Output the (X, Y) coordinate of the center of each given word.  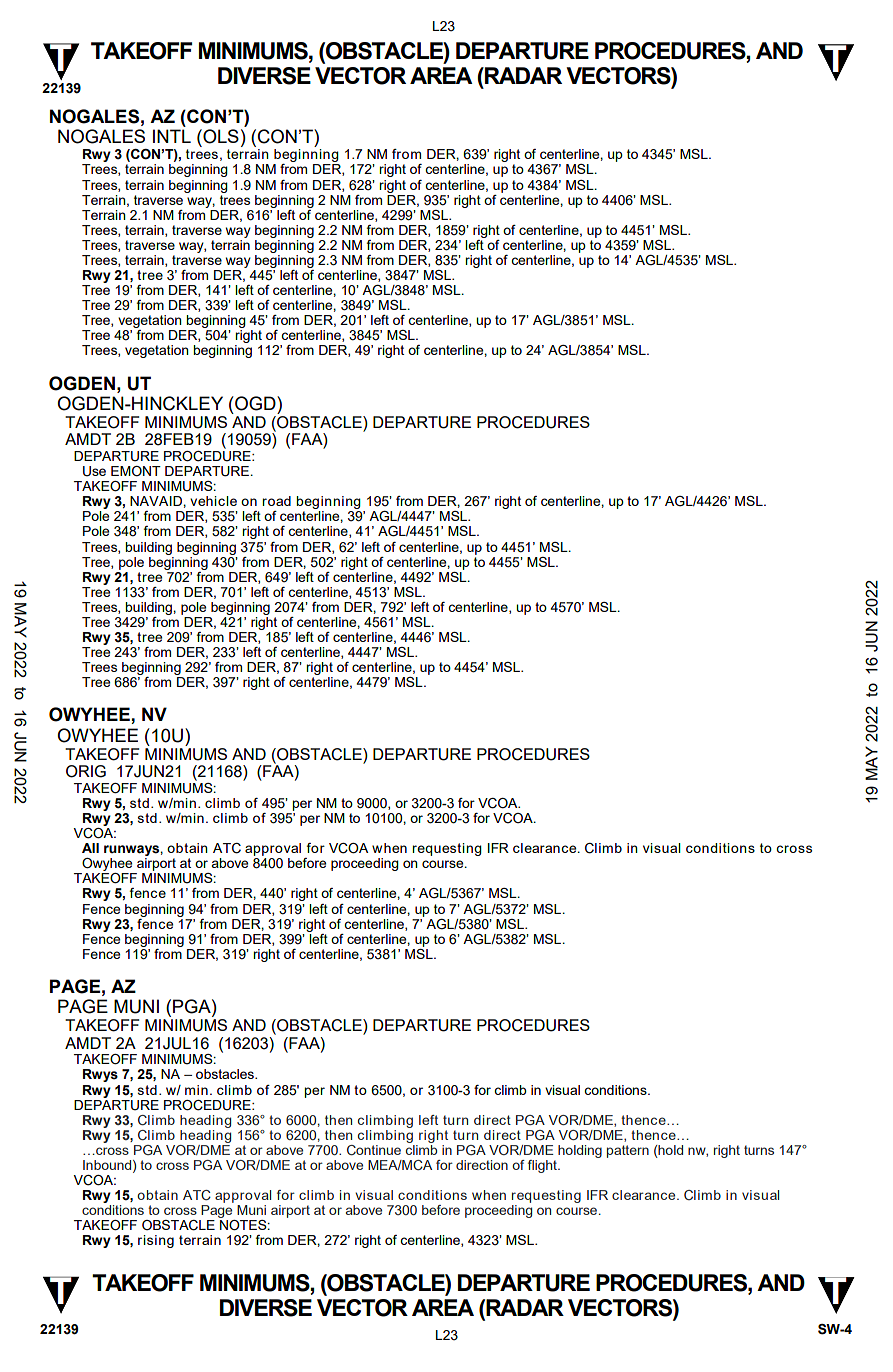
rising (156, 1241)
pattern (628, 1151)
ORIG (86, 771)
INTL (172, 136)
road (276, 501)
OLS (220, 136)
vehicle (213, 501)
